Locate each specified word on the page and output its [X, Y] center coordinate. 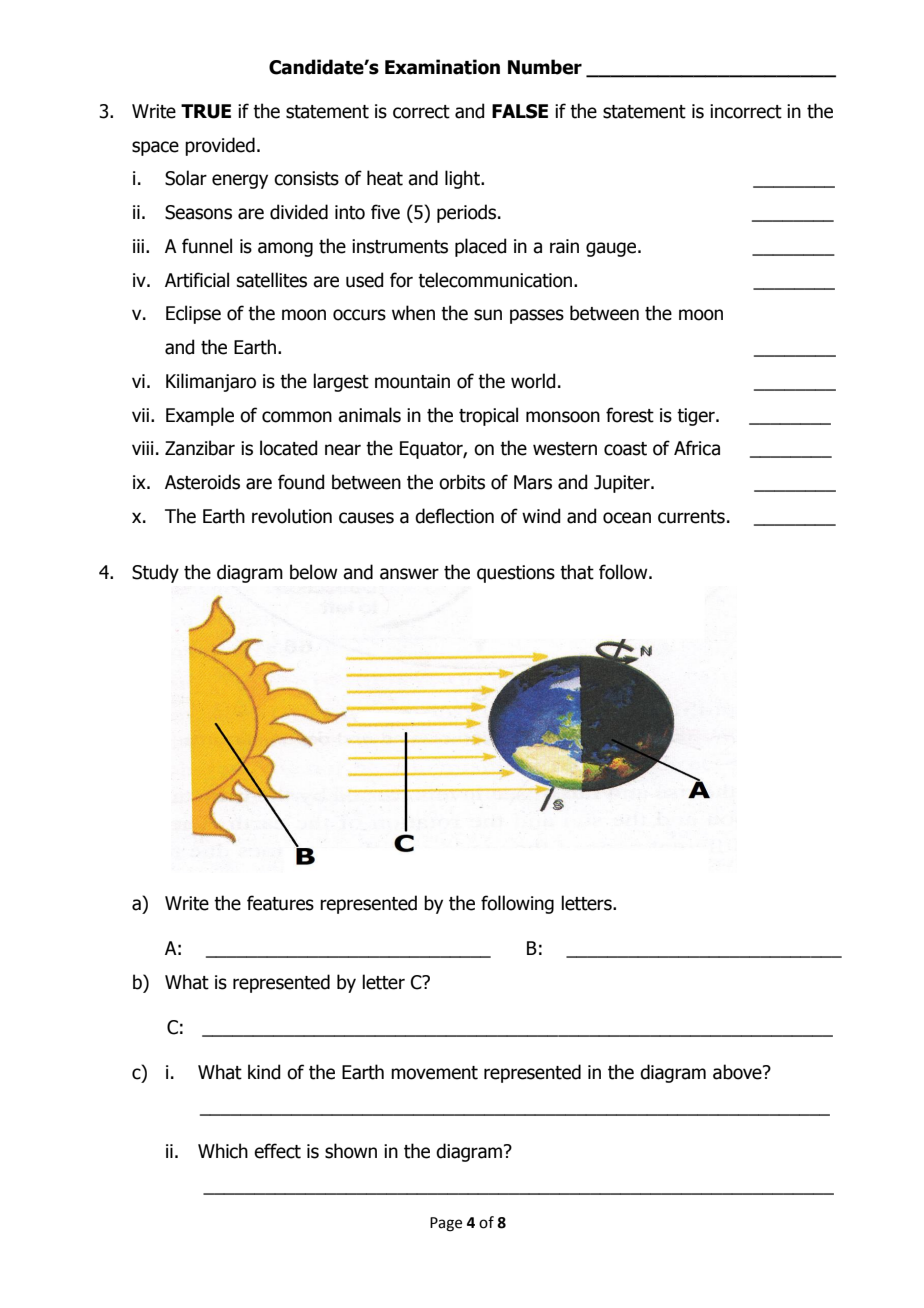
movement [434, 1073]
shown [351, 1151]
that [577, 572]
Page [446, 1224]
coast [625, 449]
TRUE [206, 111]
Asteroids [202, 482]
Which [223, 1151]
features [280, 903]
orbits [462, 482]
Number [545, 67]
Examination [442, 67]
